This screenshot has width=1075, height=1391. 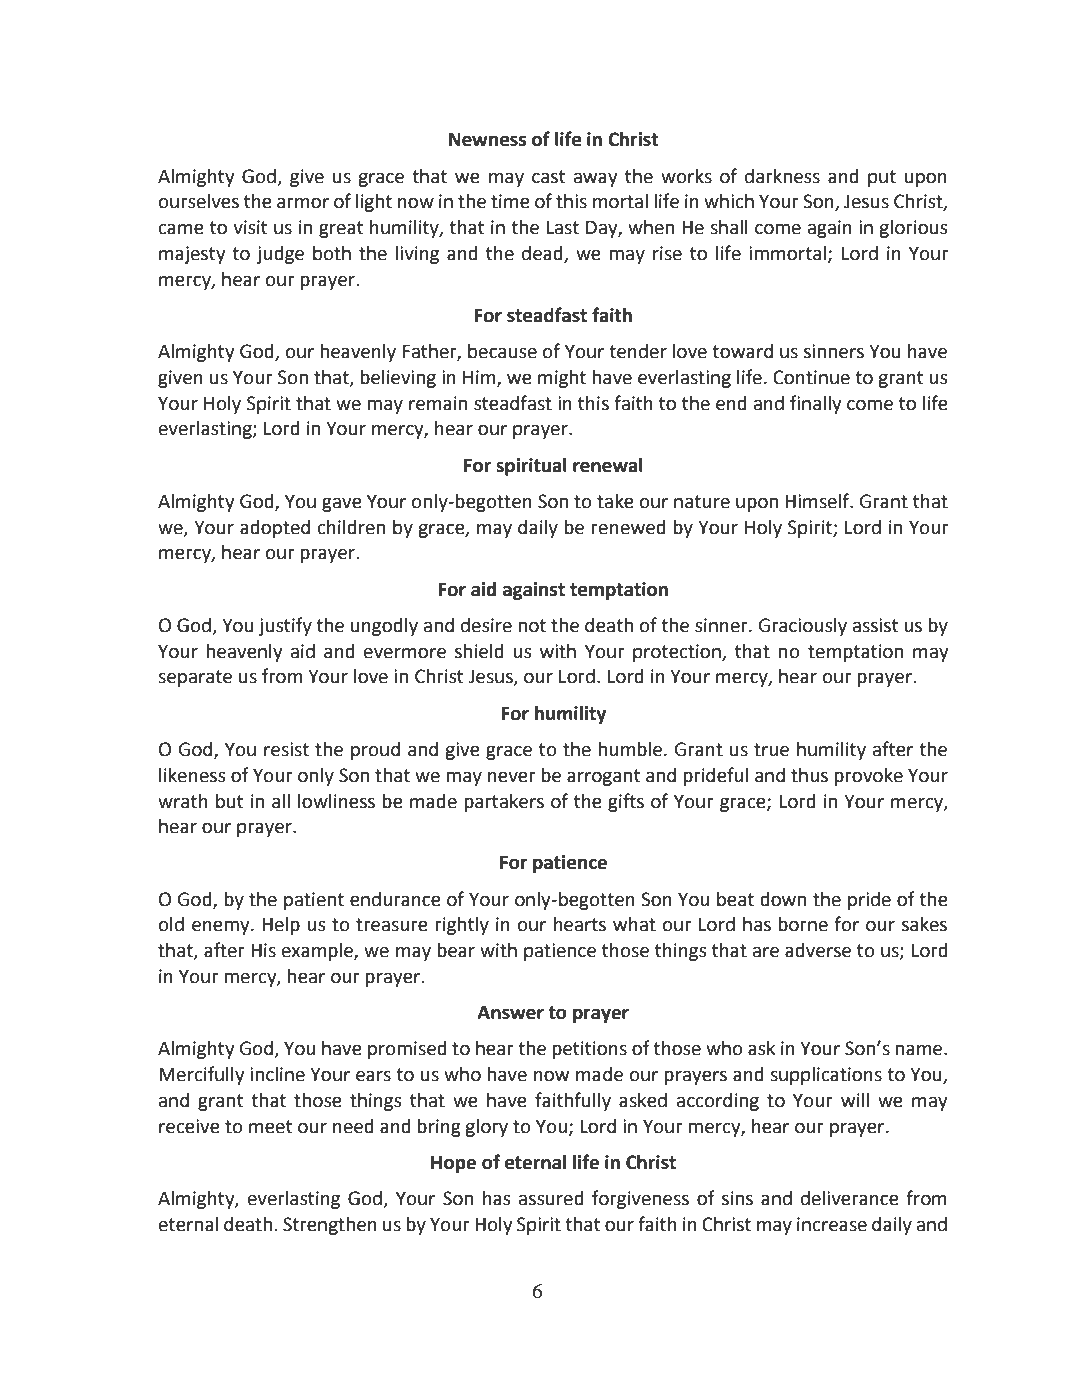 What do you see at coordinates (551, 1198) in the screenshot?
I see `assured` at bounding box center [551, 1198].
